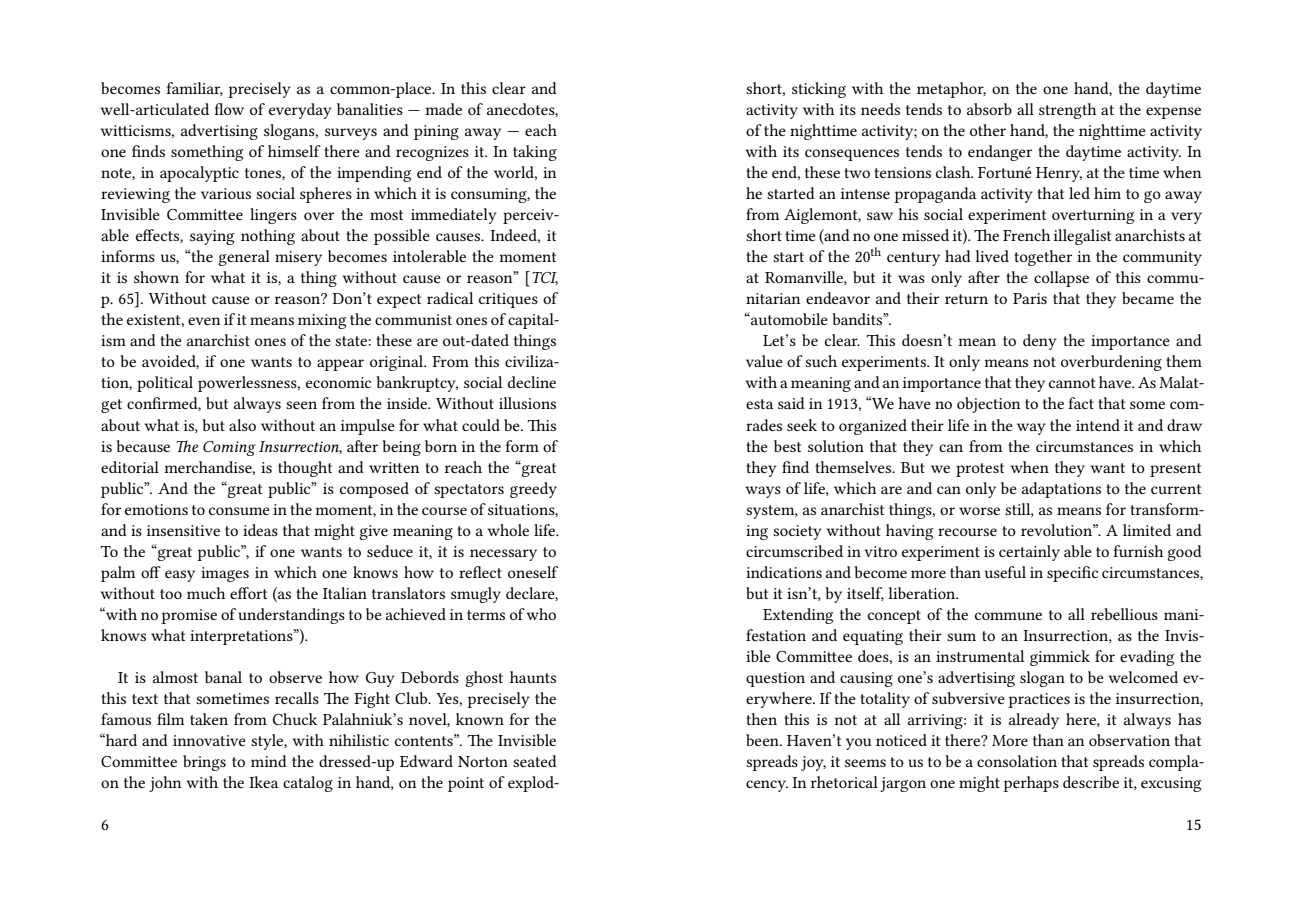  I want to click on effort, so click(248, 593).
